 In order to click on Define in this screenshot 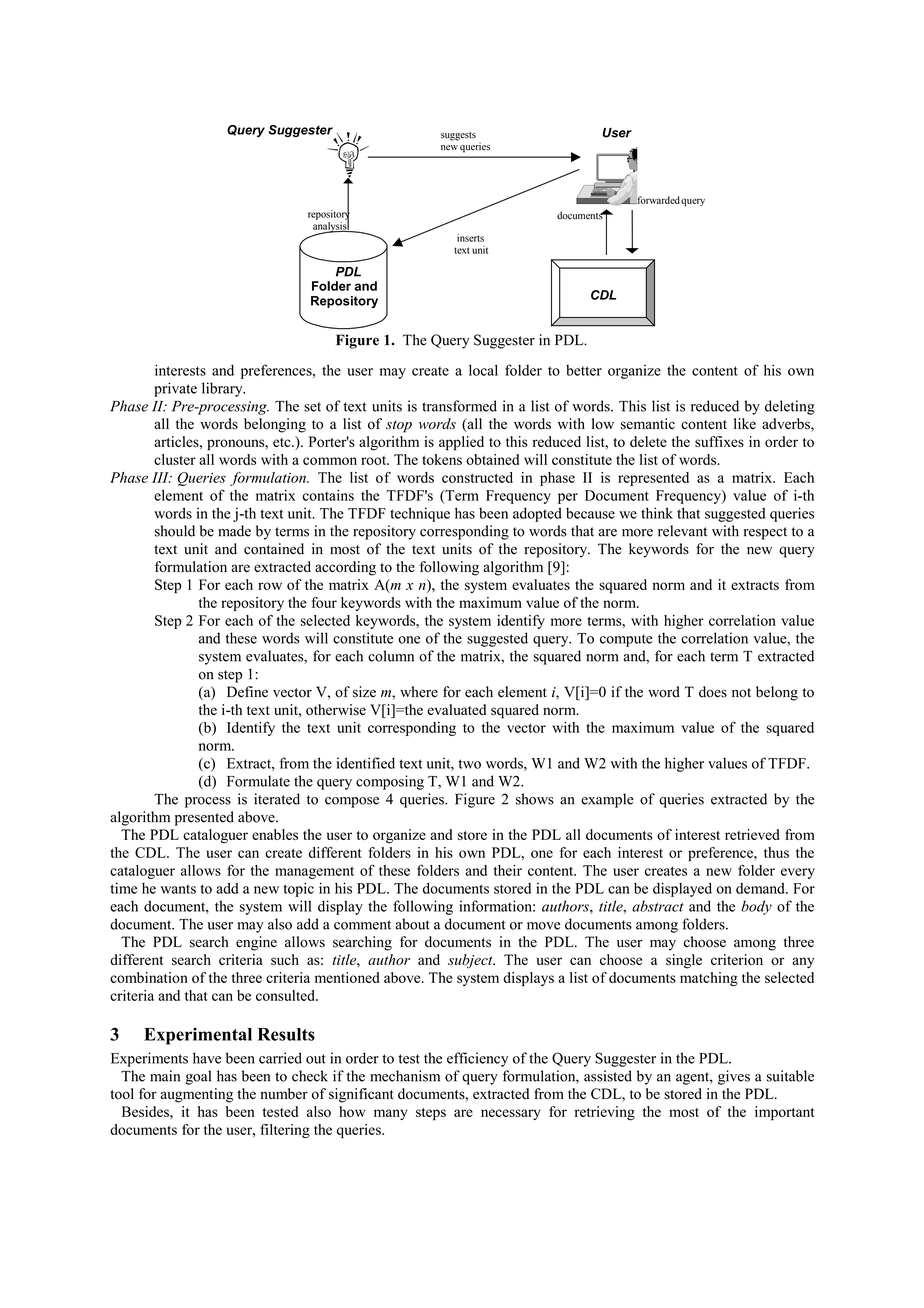, I will do `click(247, 692)`.
